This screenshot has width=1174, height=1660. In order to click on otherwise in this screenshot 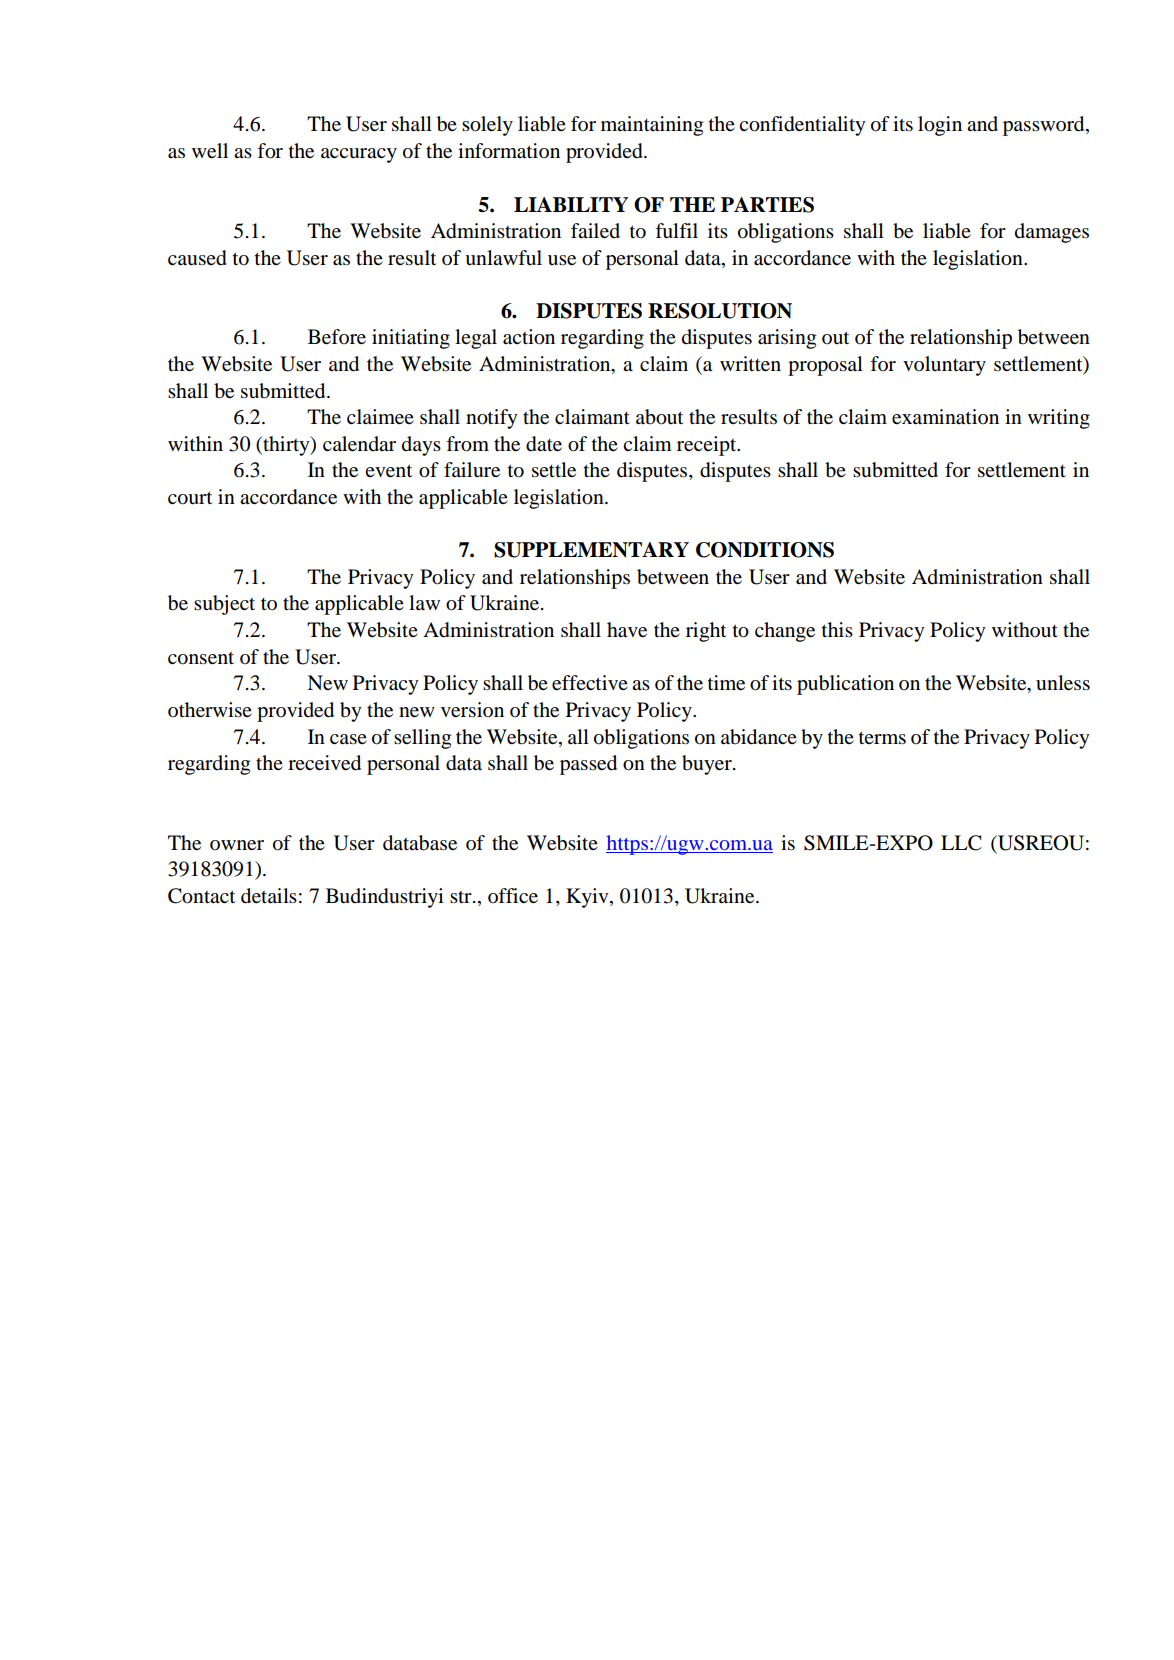, I will do `click(210, 710)`.
